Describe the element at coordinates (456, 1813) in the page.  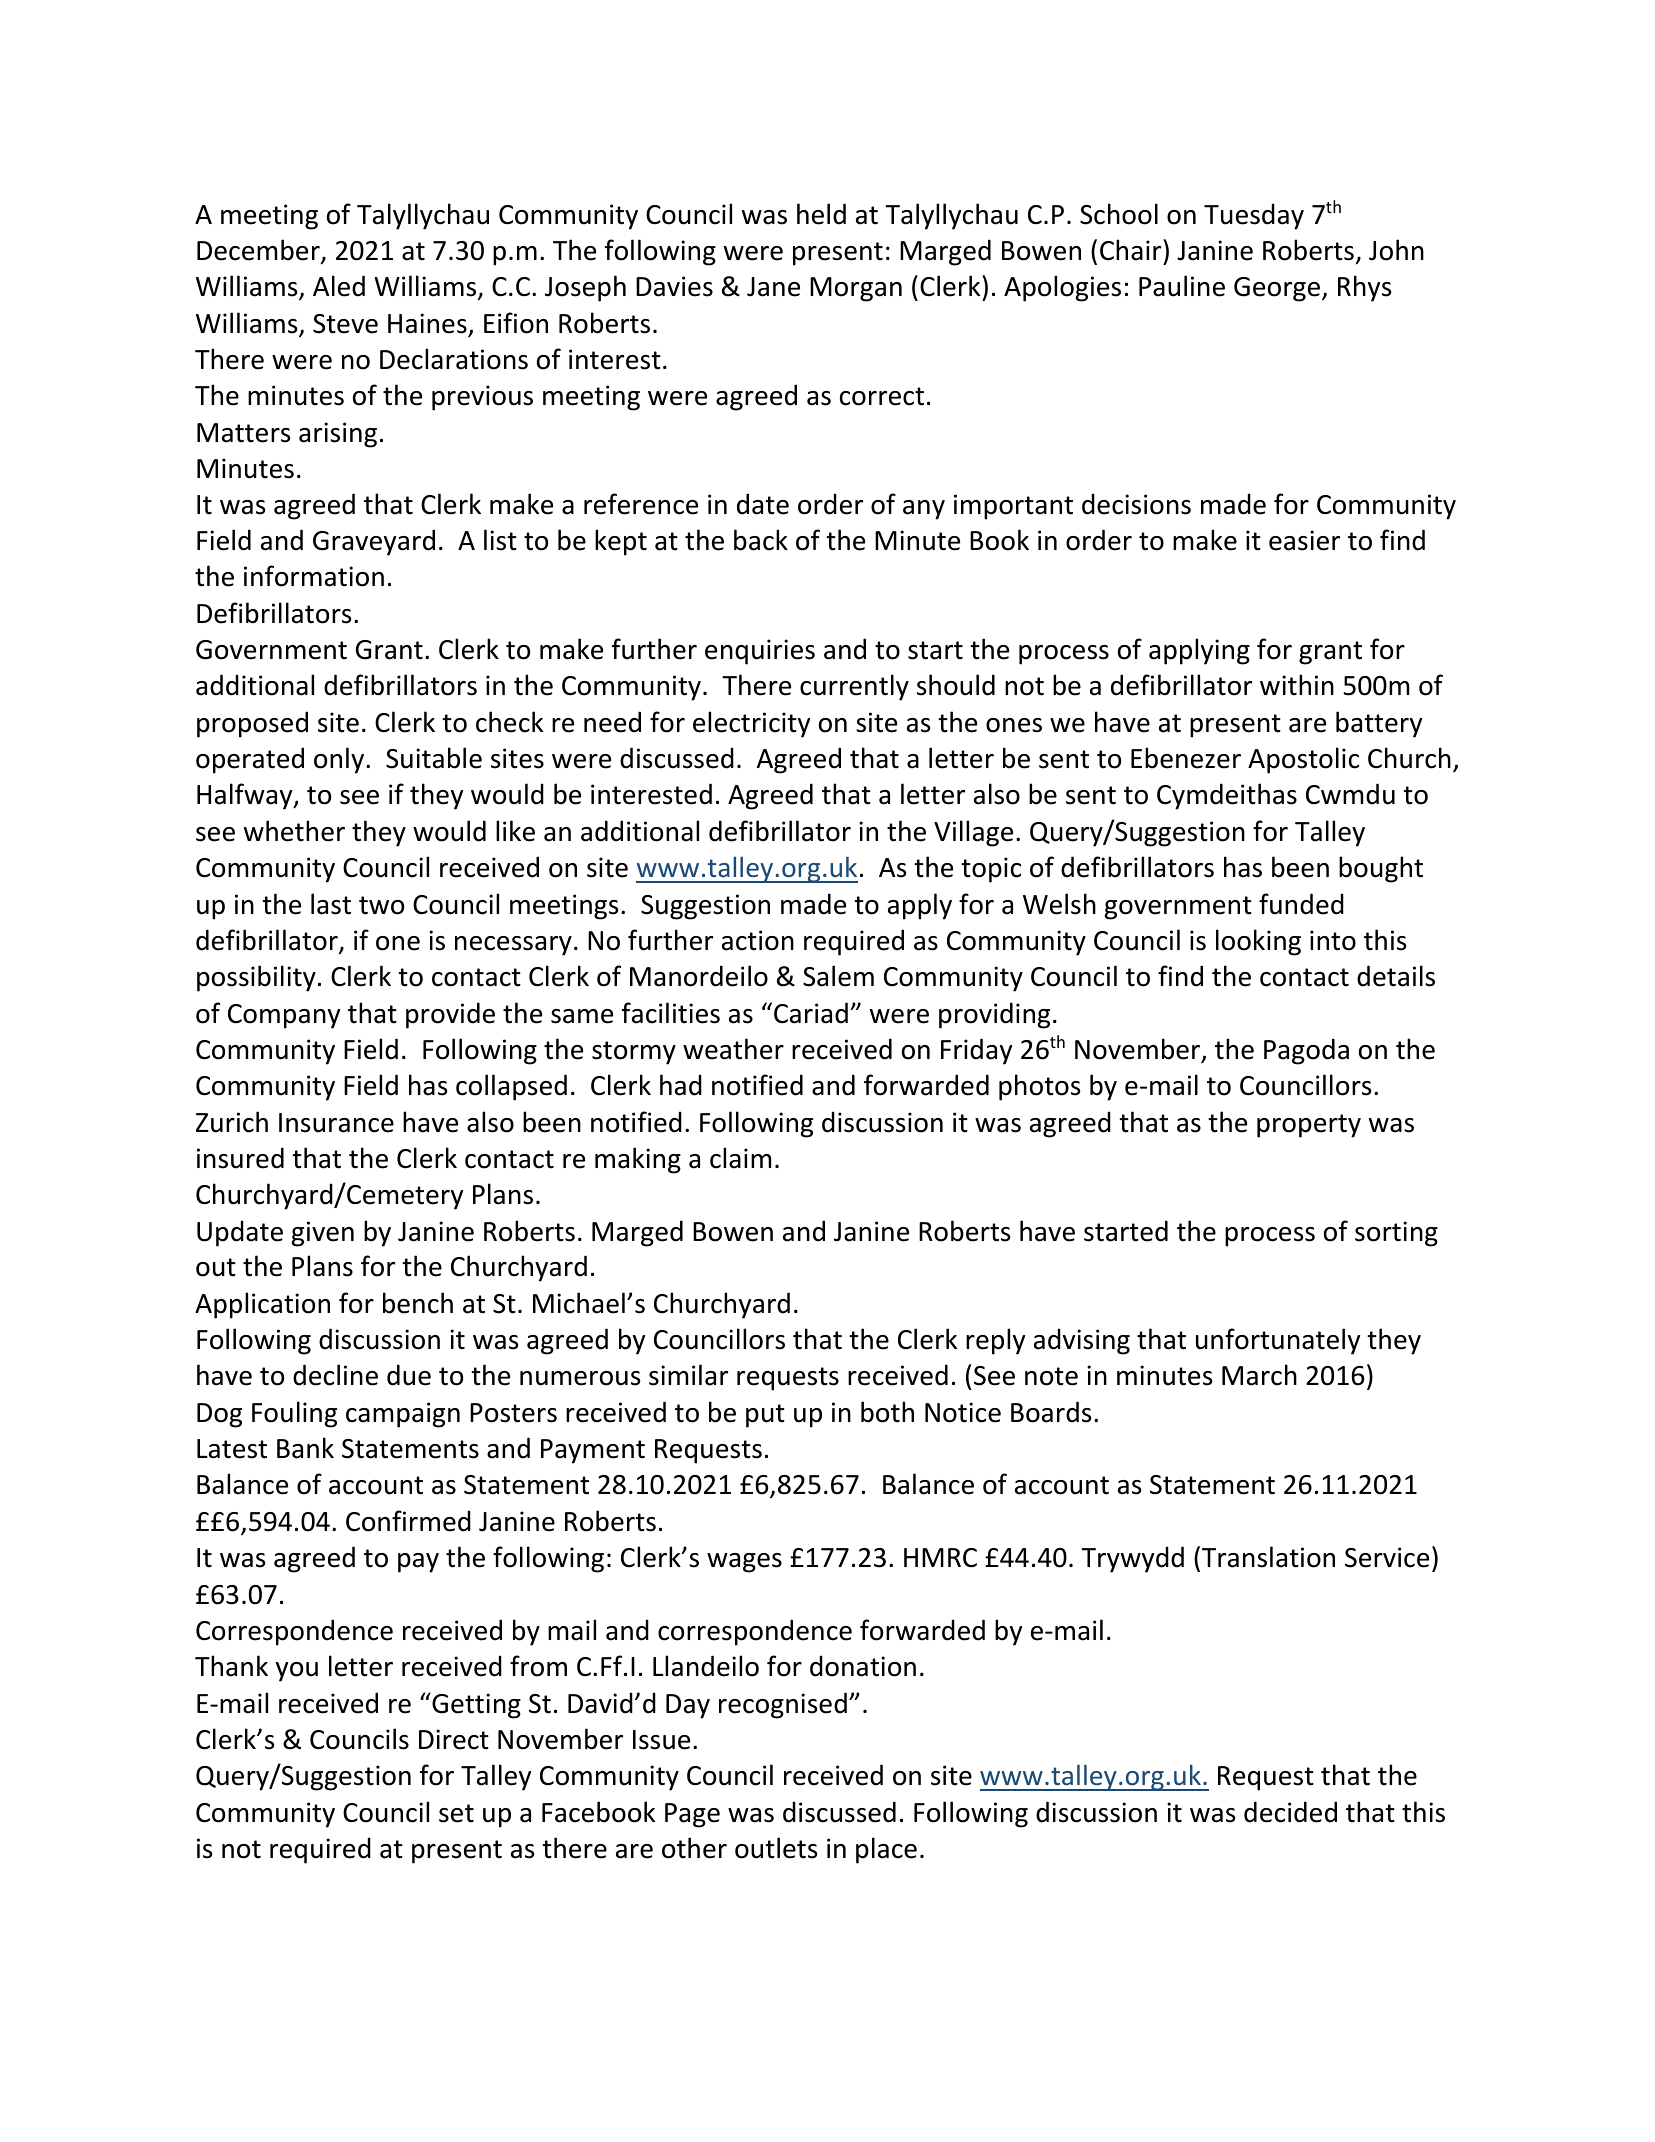
I see `set` at that location.
